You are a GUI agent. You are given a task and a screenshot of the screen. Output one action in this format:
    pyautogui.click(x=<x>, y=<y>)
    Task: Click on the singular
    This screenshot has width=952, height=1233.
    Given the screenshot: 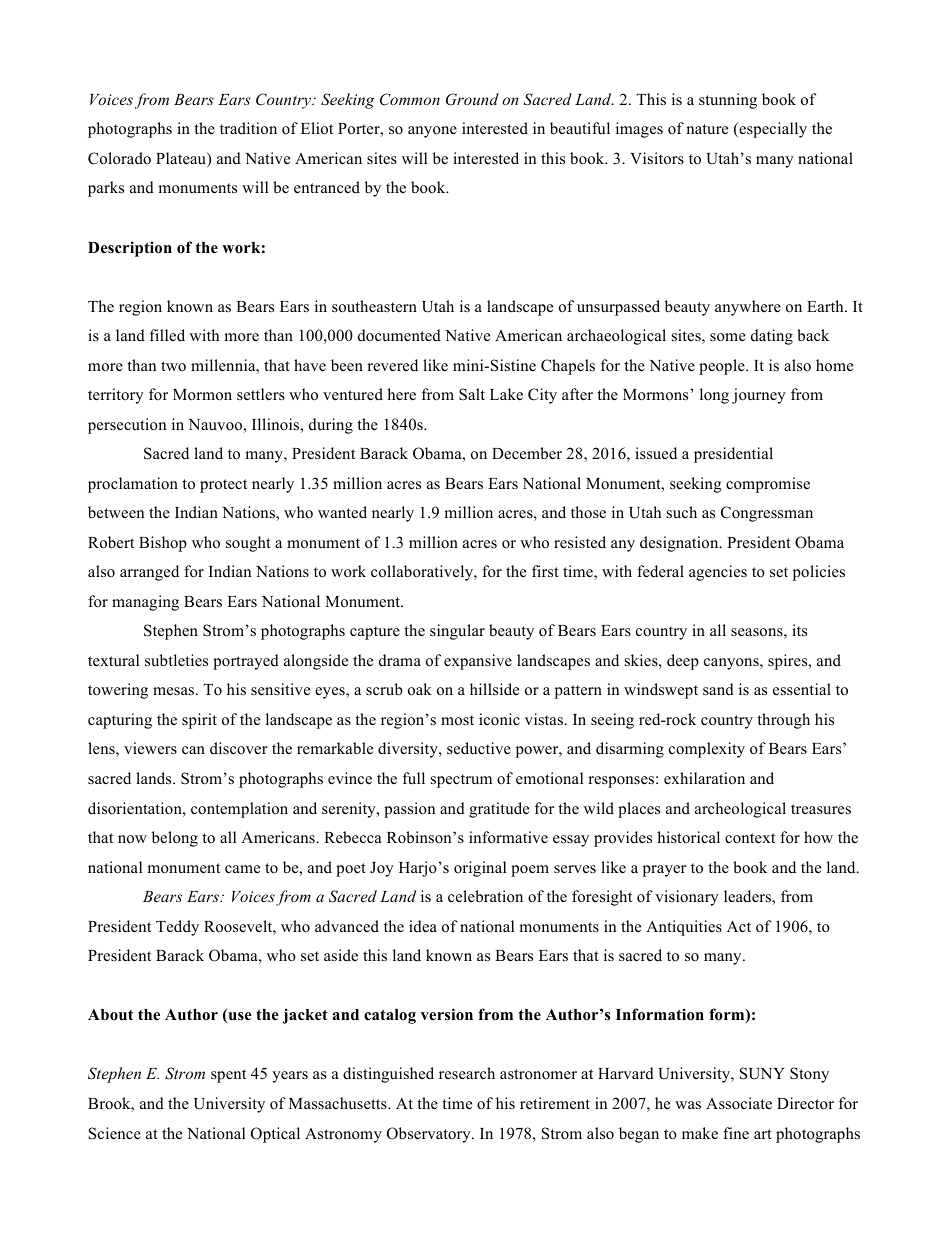 What is the action you would take?
    pyautogui.click(x=457, y=632)
